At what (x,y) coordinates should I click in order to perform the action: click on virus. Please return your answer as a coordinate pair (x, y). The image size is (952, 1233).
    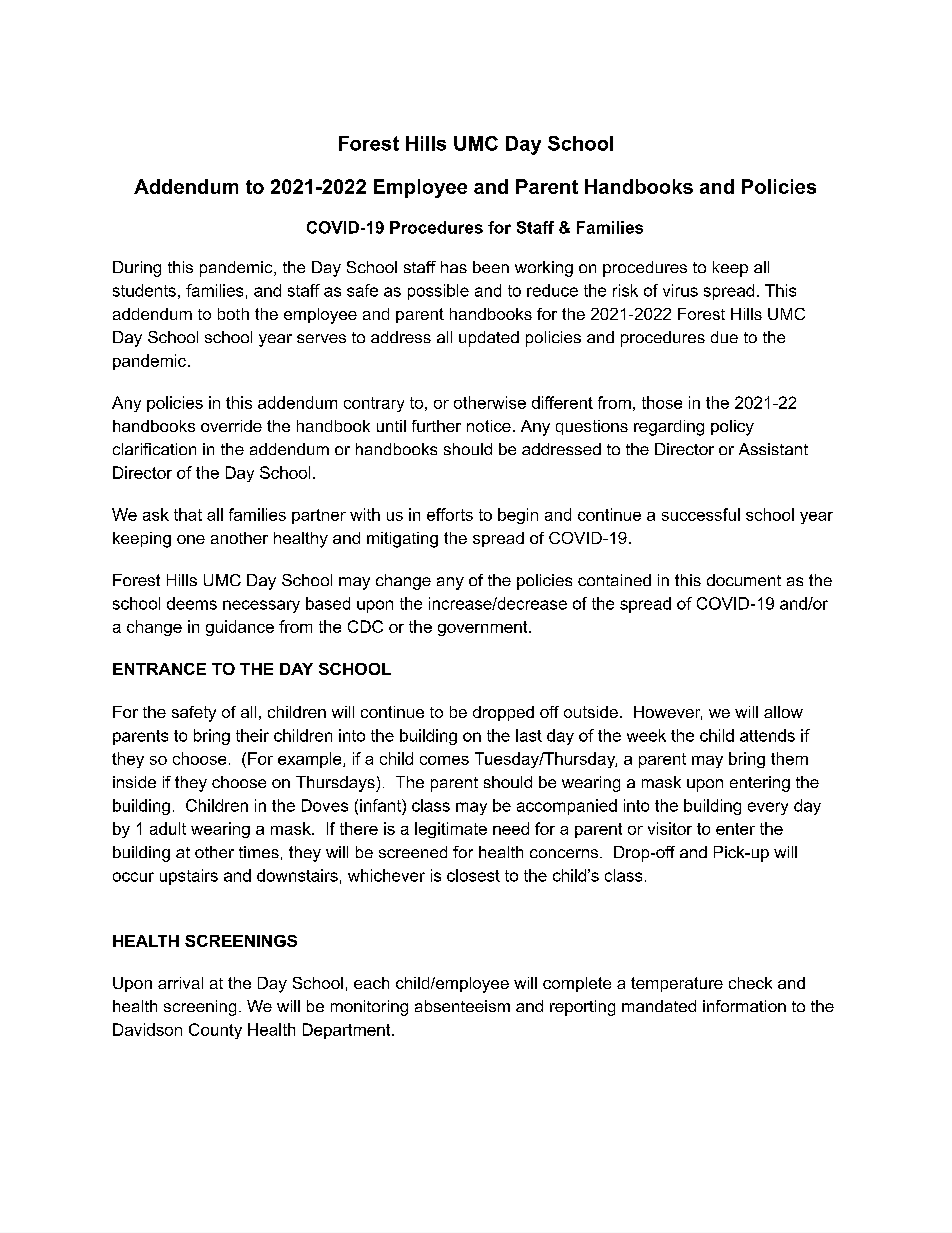
    Looking at the image, I should click on (680, 290).
